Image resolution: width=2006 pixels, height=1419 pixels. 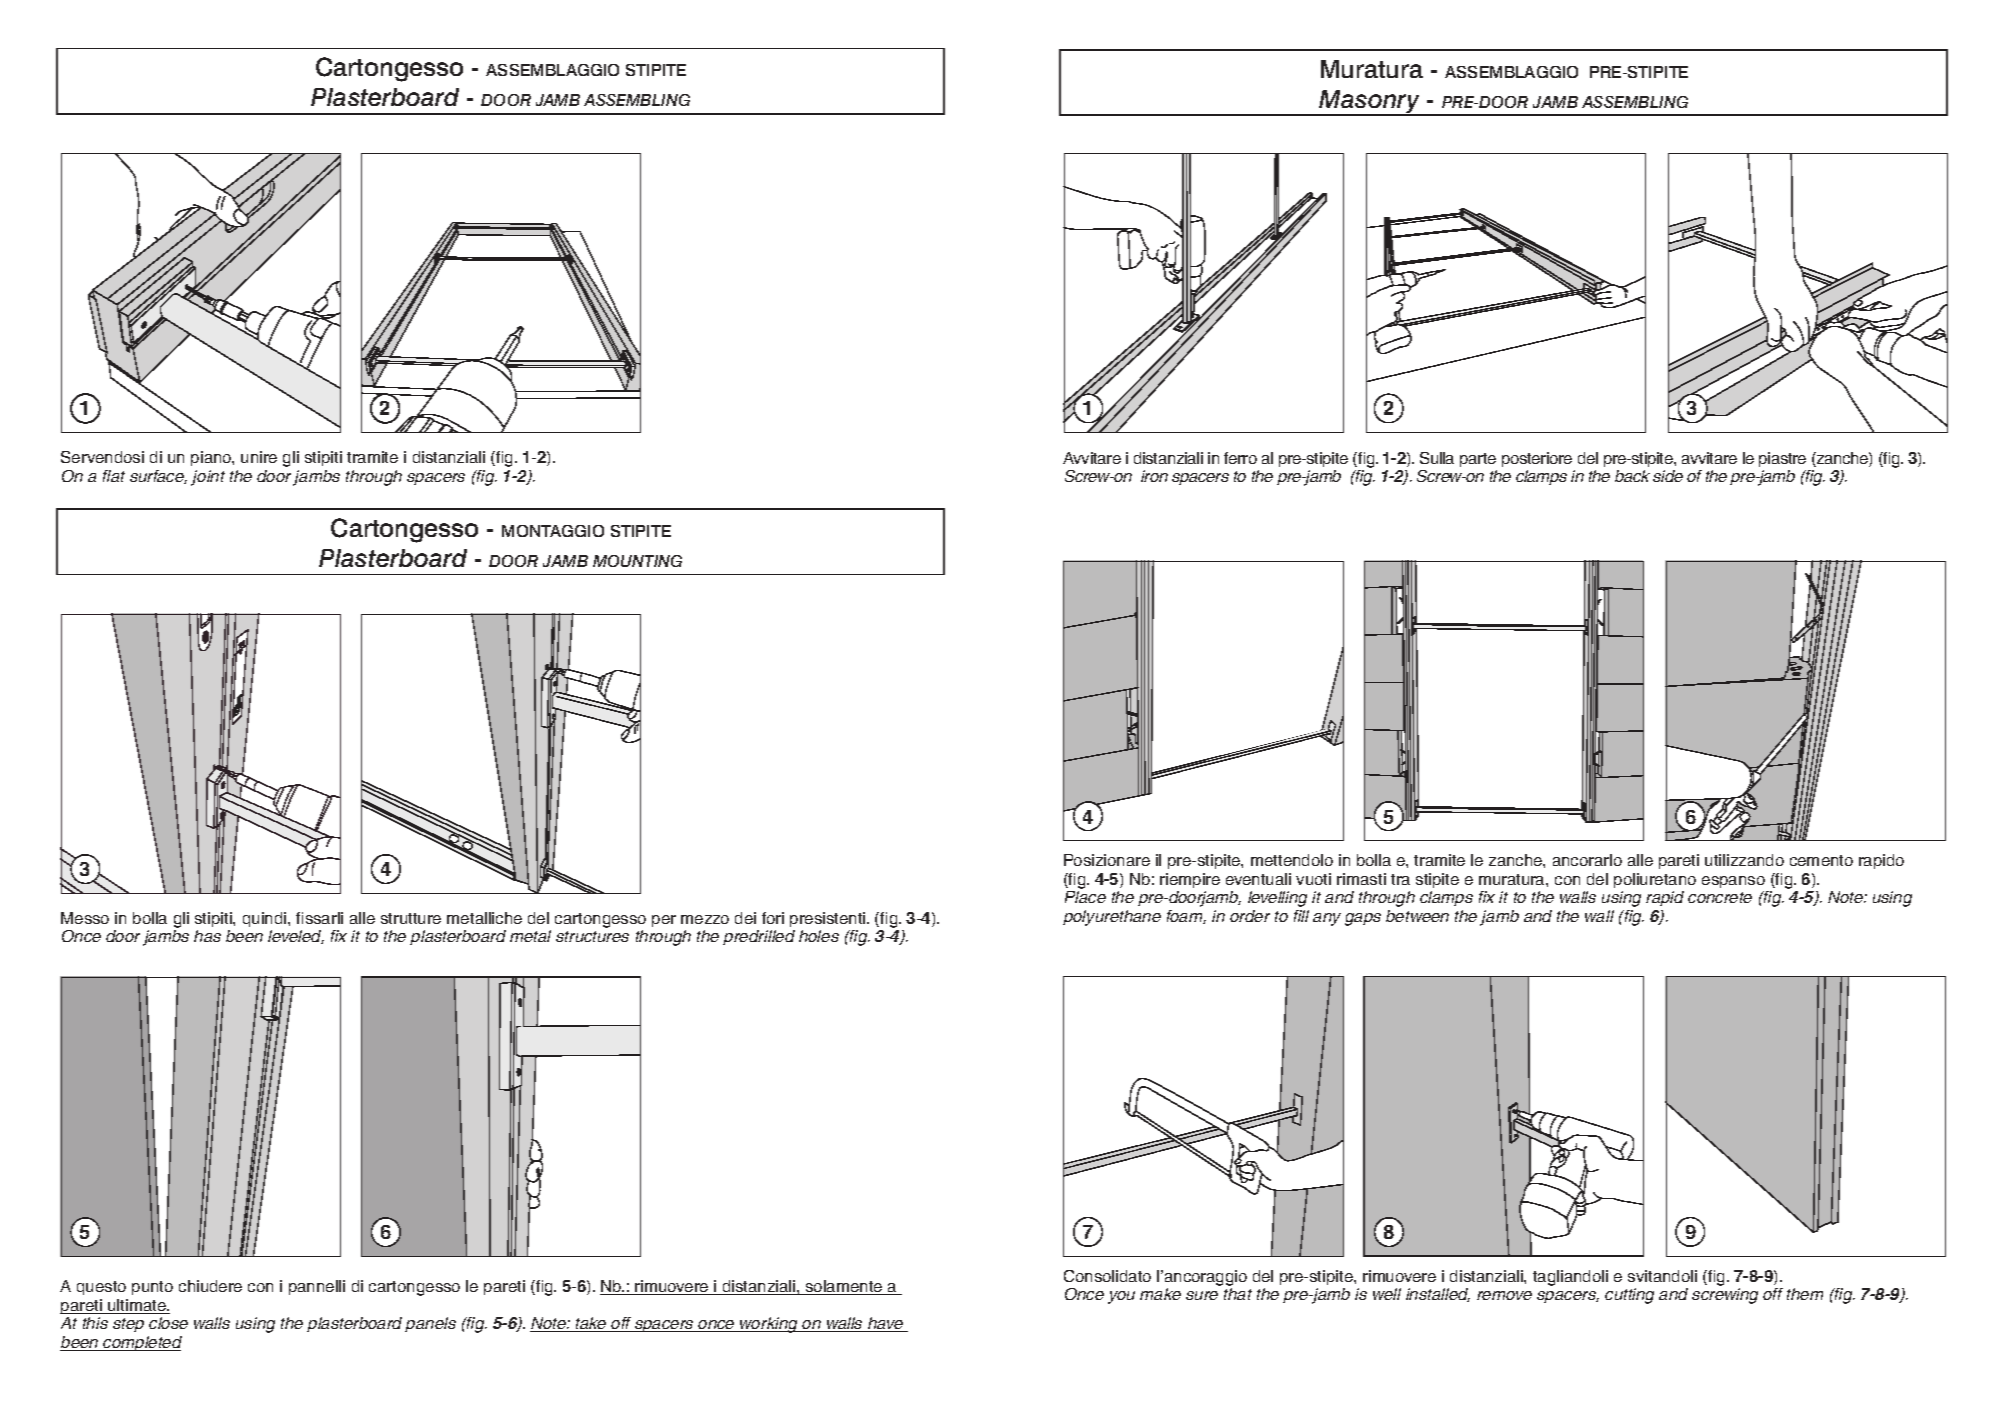 I want to click on concrete, so click(x=1720, y=897).
